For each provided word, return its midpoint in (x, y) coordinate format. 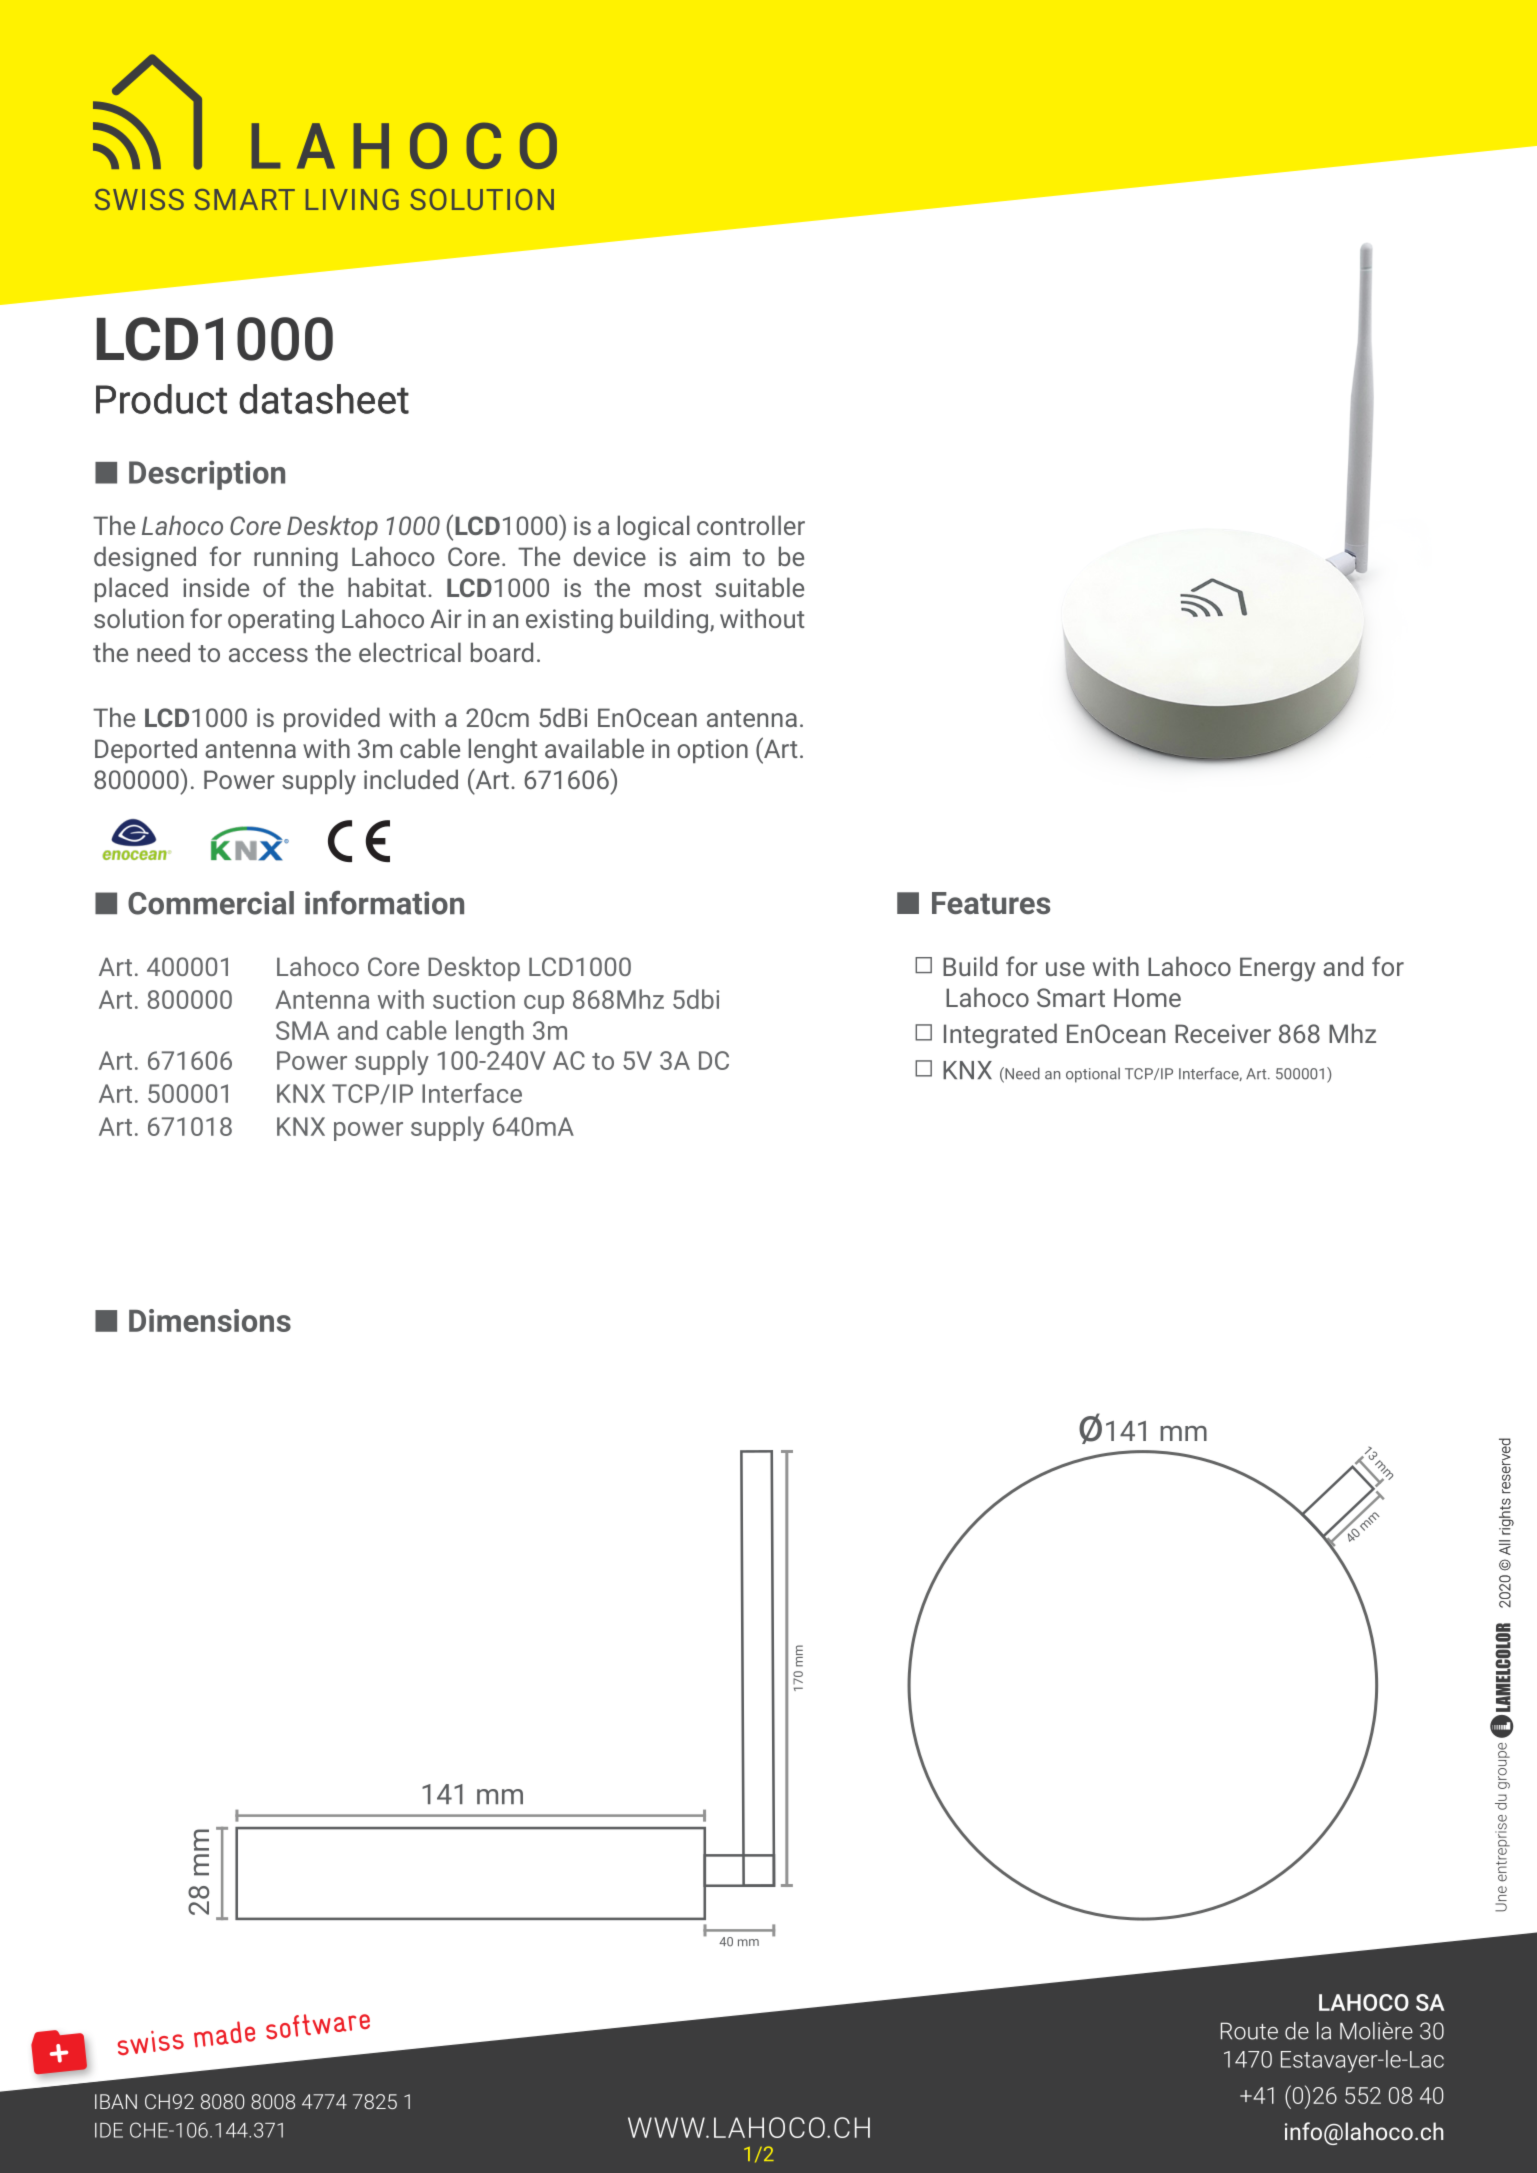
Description (207, 475)
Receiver (1223, 1033)
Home (1147, 997)
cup (544, 1004)
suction (474, 999)
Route (1249, 2031)
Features (991, 903)
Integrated (1000, 1036)
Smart (1071, 997)
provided (332, 719)
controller (751, 525)
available (594, 748)
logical (654, 528)
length (490, 1032)
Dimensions (210, 1320)
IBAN (116, 2101)
